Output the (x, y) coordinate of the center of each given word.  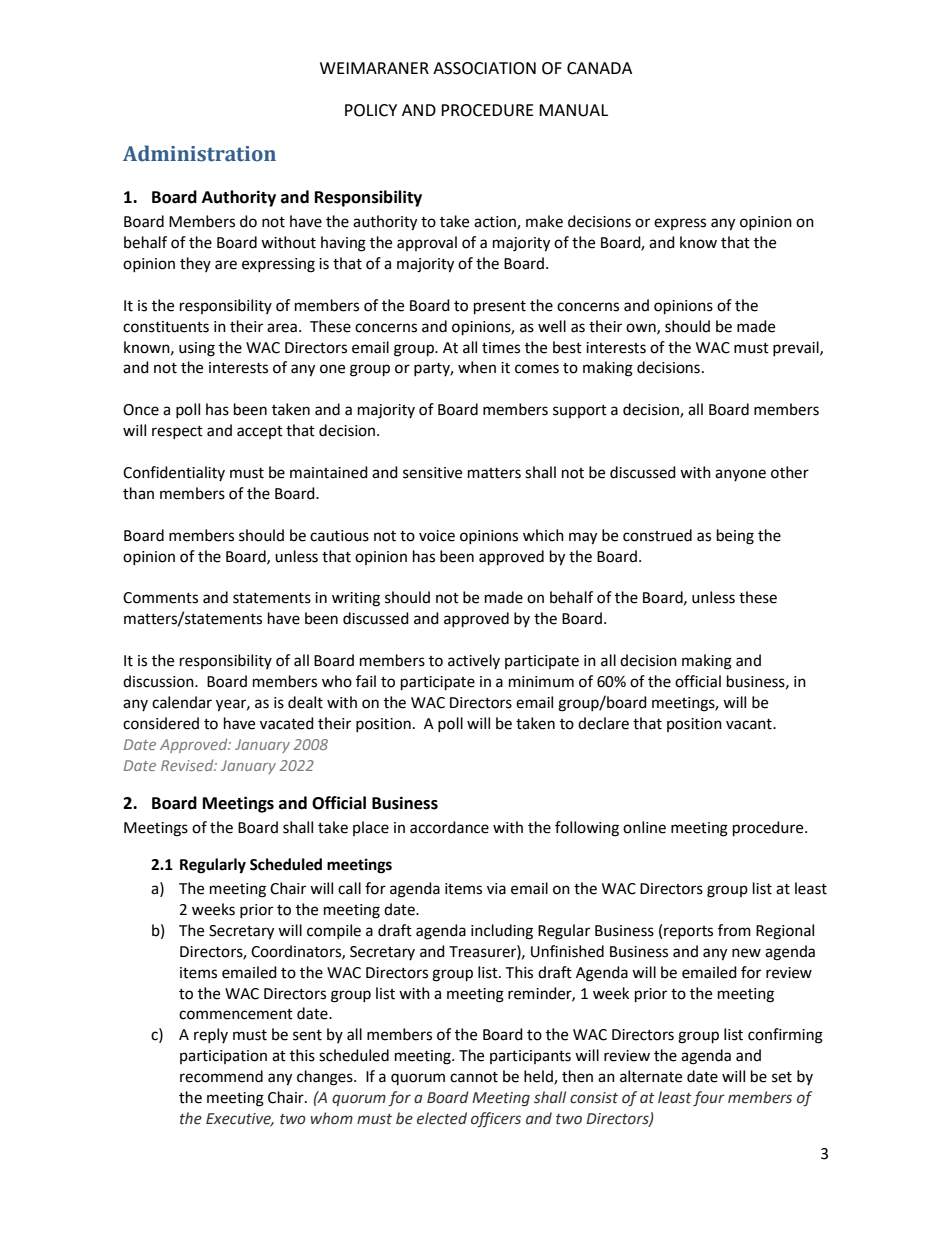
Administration (199, 153)
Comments (160, 598)
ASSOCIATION (484, 68)
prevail (797, 348)
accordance (449, 827)
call (349, 888)
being (735, 537)
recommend (221, 1076)
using (197, 349)
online (644, 827)
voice (437, 536)
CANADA (599, 68)
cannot (474, 1077)
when (477, 367)
